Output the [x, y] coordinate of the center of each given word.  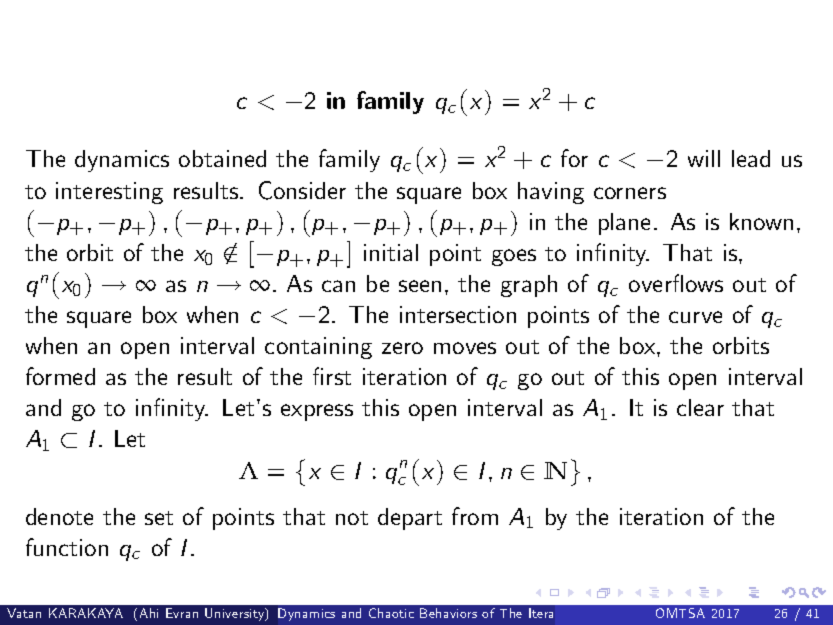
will [704, 158]
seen [420, 286]
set [159, 518]
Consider [302, 190]
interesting [109, 193]
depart [410, 519]
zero [402, 348]
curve [695, 317]
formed [60, 376]
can [338, 286]
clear [700, 407]
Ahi [149, 613]
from [475, 516]
